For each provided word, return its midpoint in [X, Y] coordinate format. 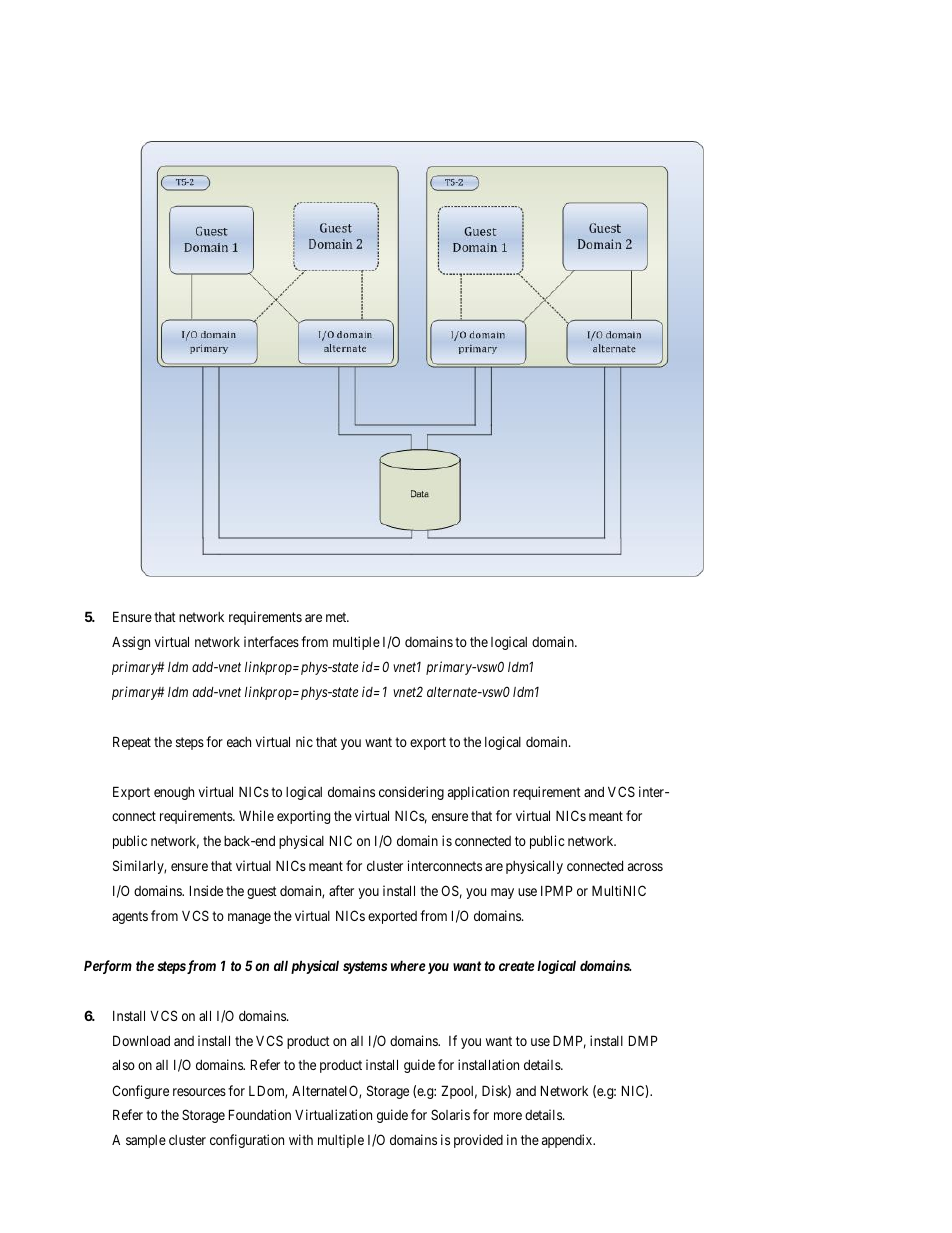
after [341, 890]
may [502, 893]
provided [478, 1141]
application [478, 793]
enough [174, 793]
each [239, 742]
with [301, 1139]
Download [141, 1040]
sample [146, 1141]
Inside [206, 890]
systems [365, 967]
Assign [131, 643]
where [408, 965]
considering [411, 793]
